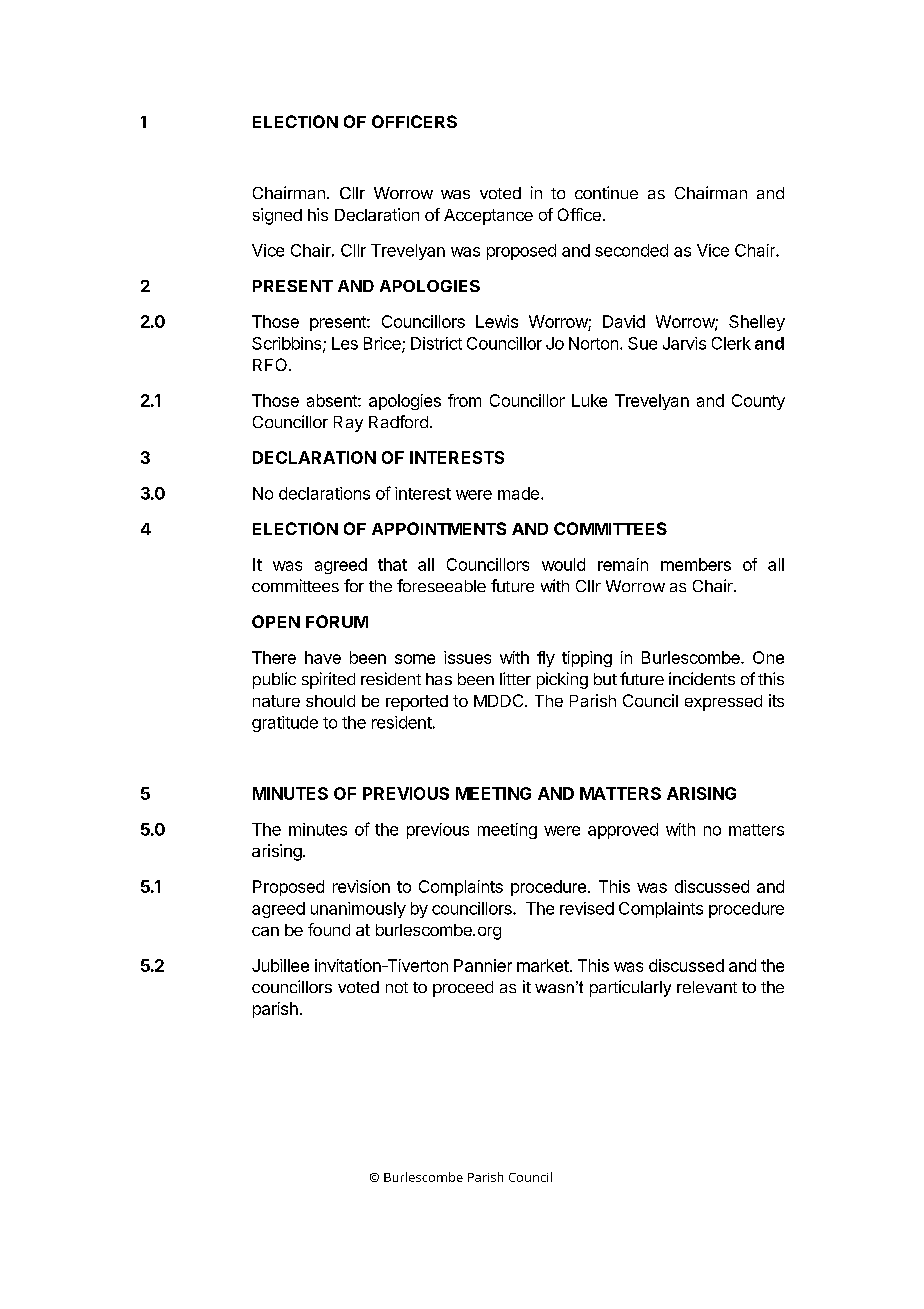  I want to click on relevant, so click(707, 987).
